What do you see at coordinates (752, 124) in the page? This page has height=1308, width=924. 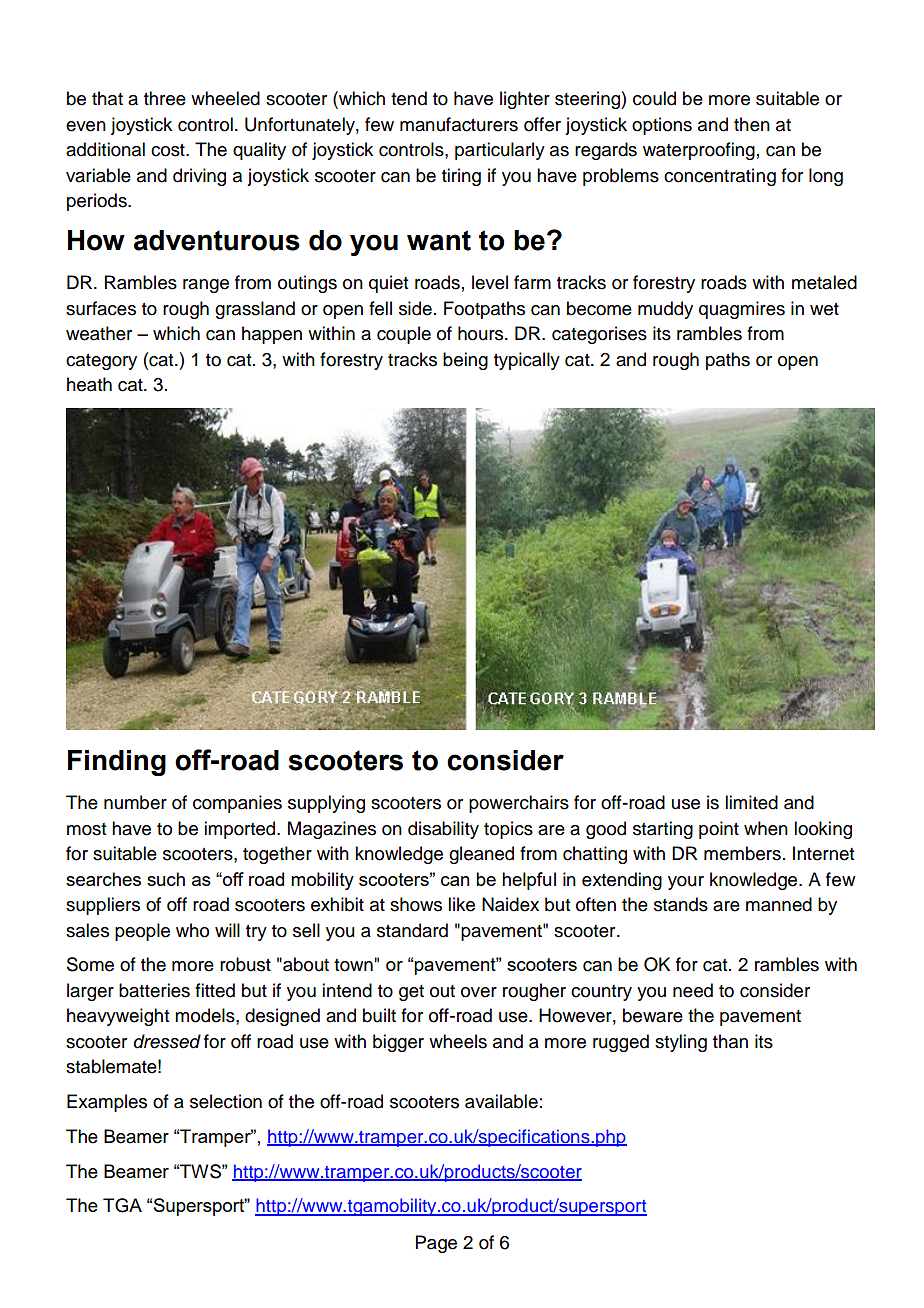 I see `then` at bounding box center [752, 124].
